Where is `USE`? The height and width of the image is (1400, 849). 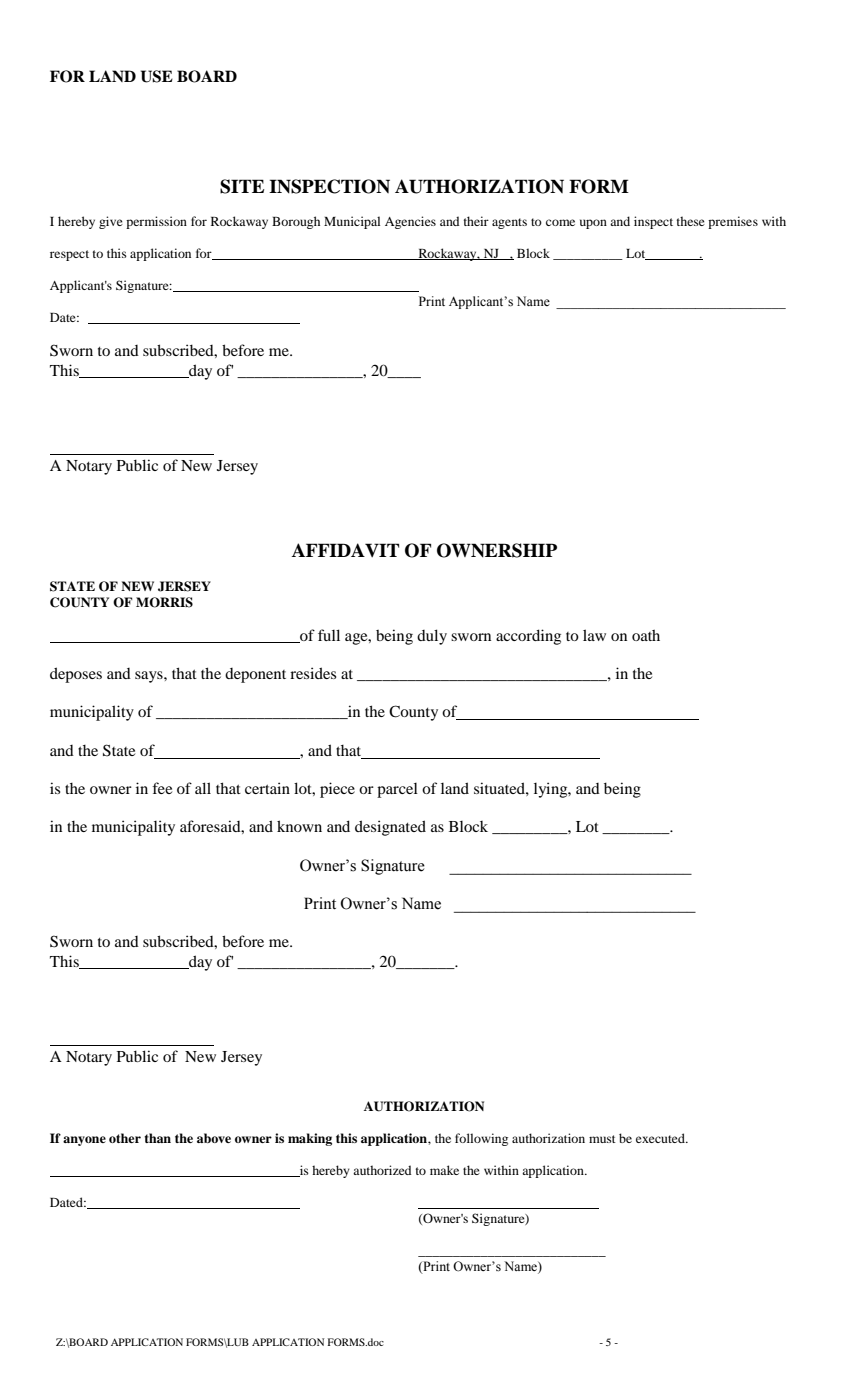
USE is located at coordinates (157, 76).
